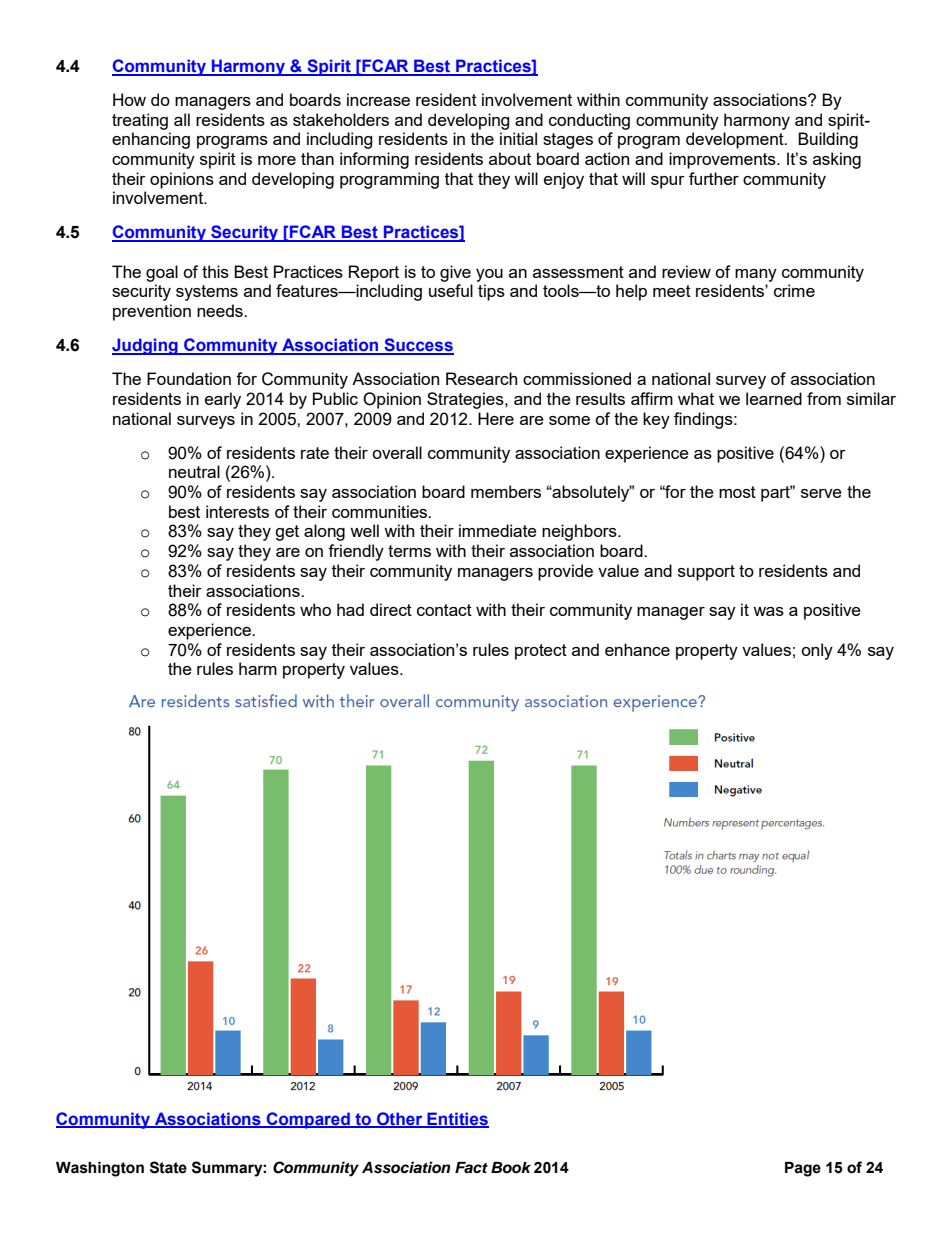 The width and height of the document is (952, 1233). I want to click on Compared, so click(308, 1120).
